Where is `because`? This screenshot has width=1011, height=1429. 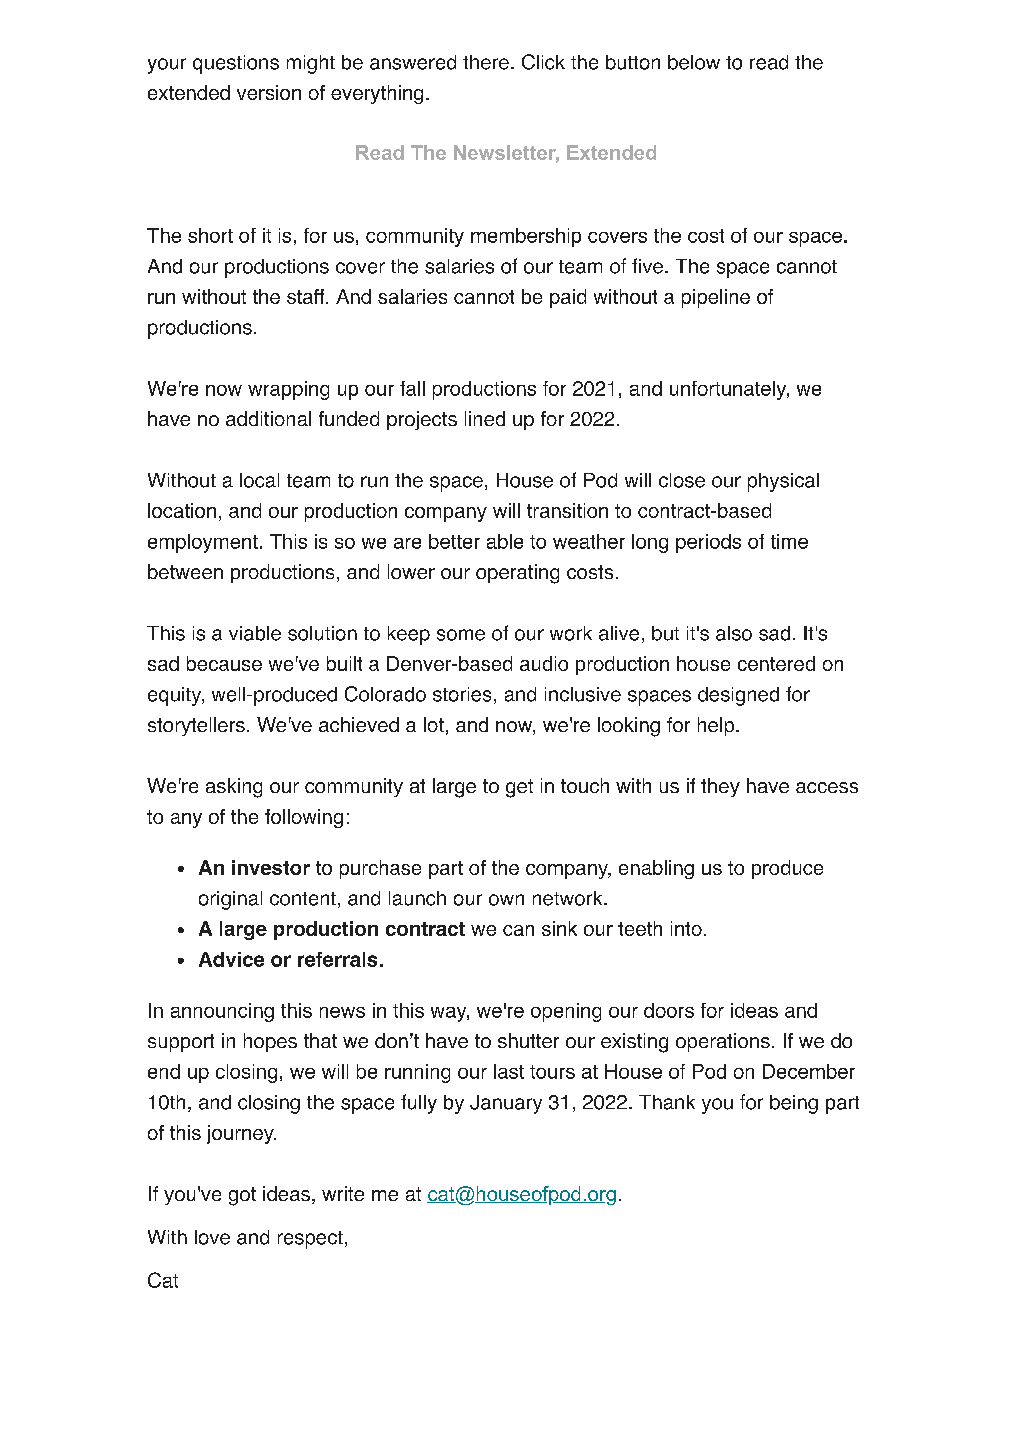
because is located at coordinates (224, 663).
